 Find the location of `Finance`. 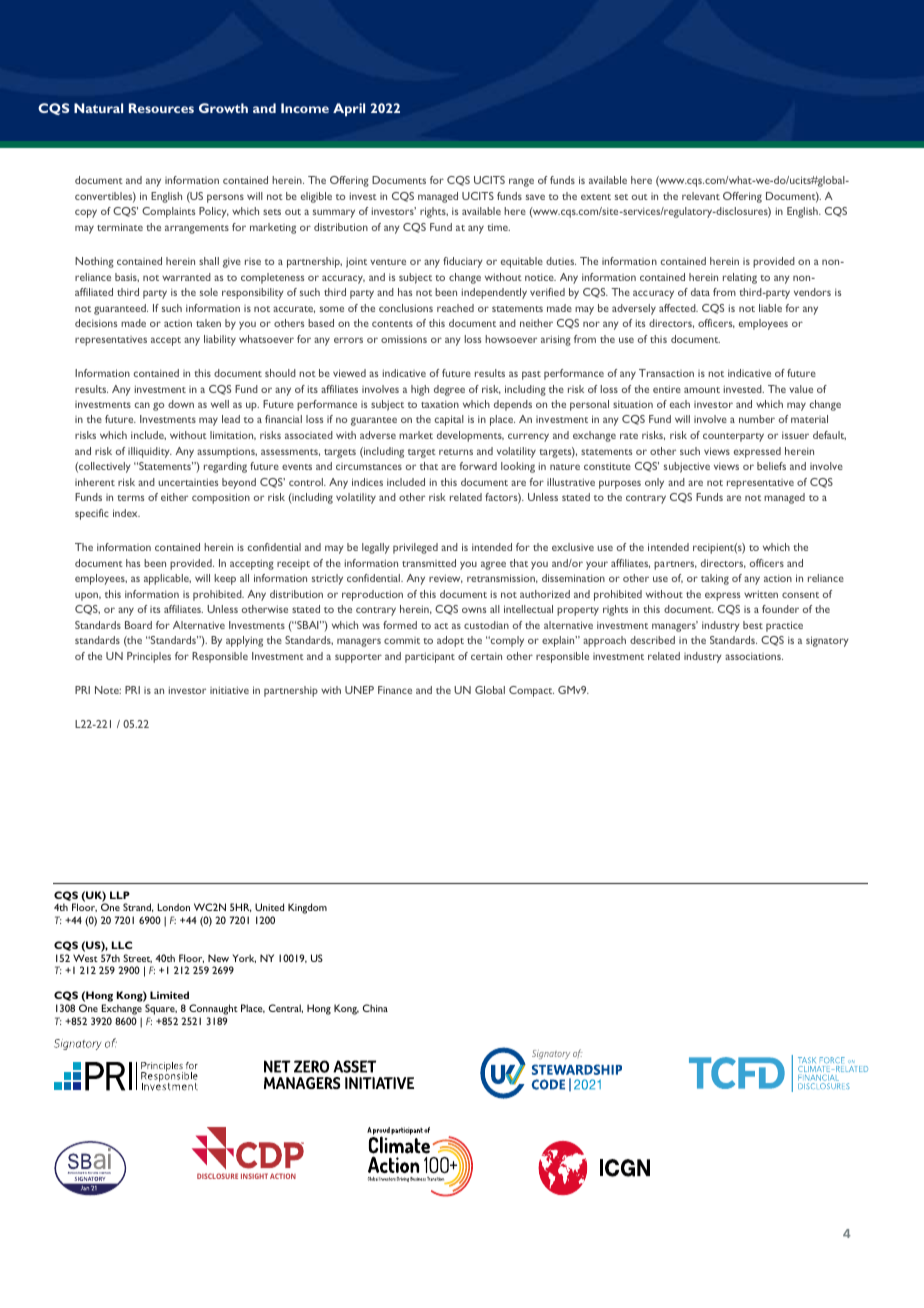

Finance is located at coordinates (395, 690).
